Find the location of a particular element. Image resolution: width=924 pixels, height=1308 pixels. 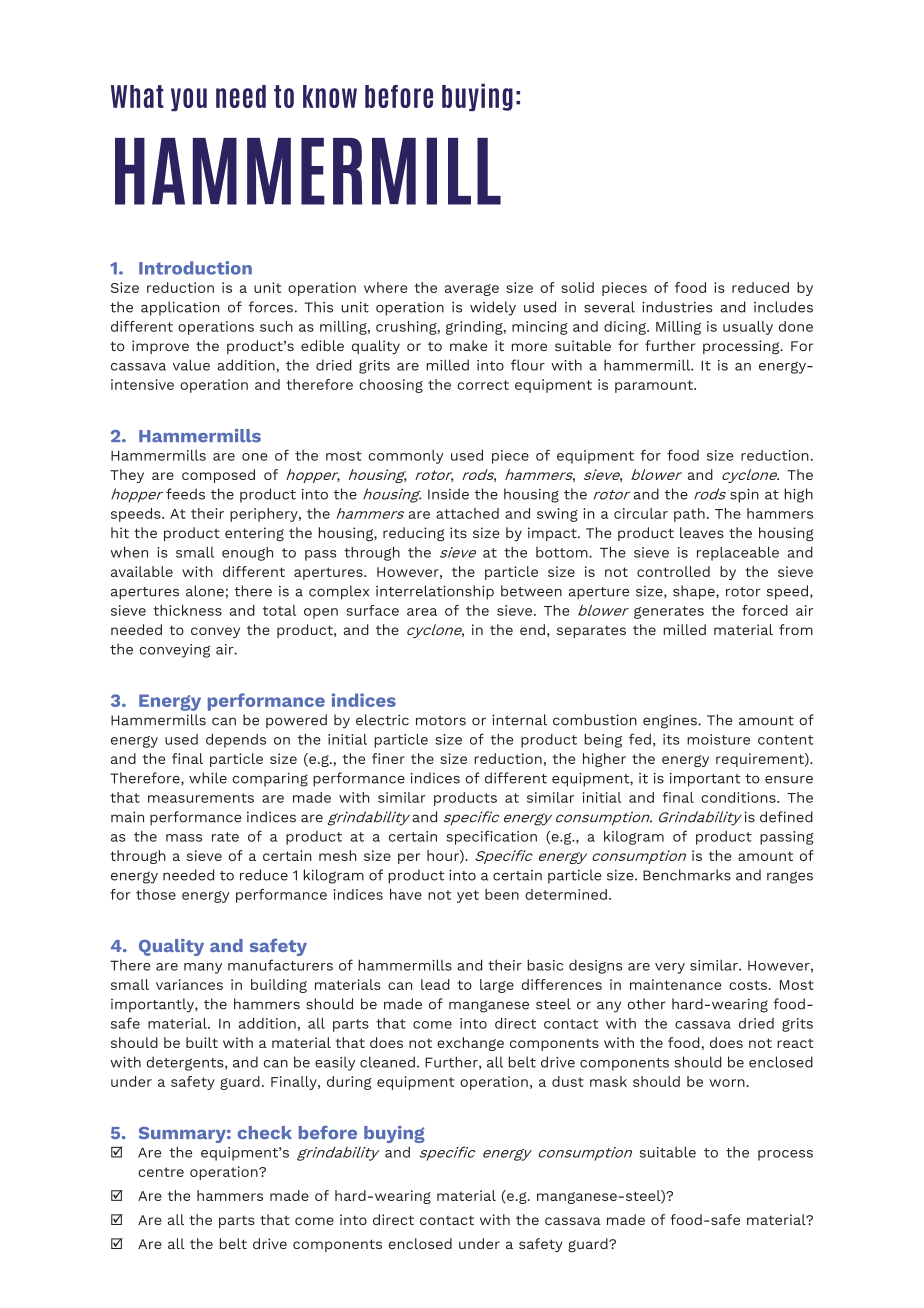

centre is located at coordinates (161, 1172).
